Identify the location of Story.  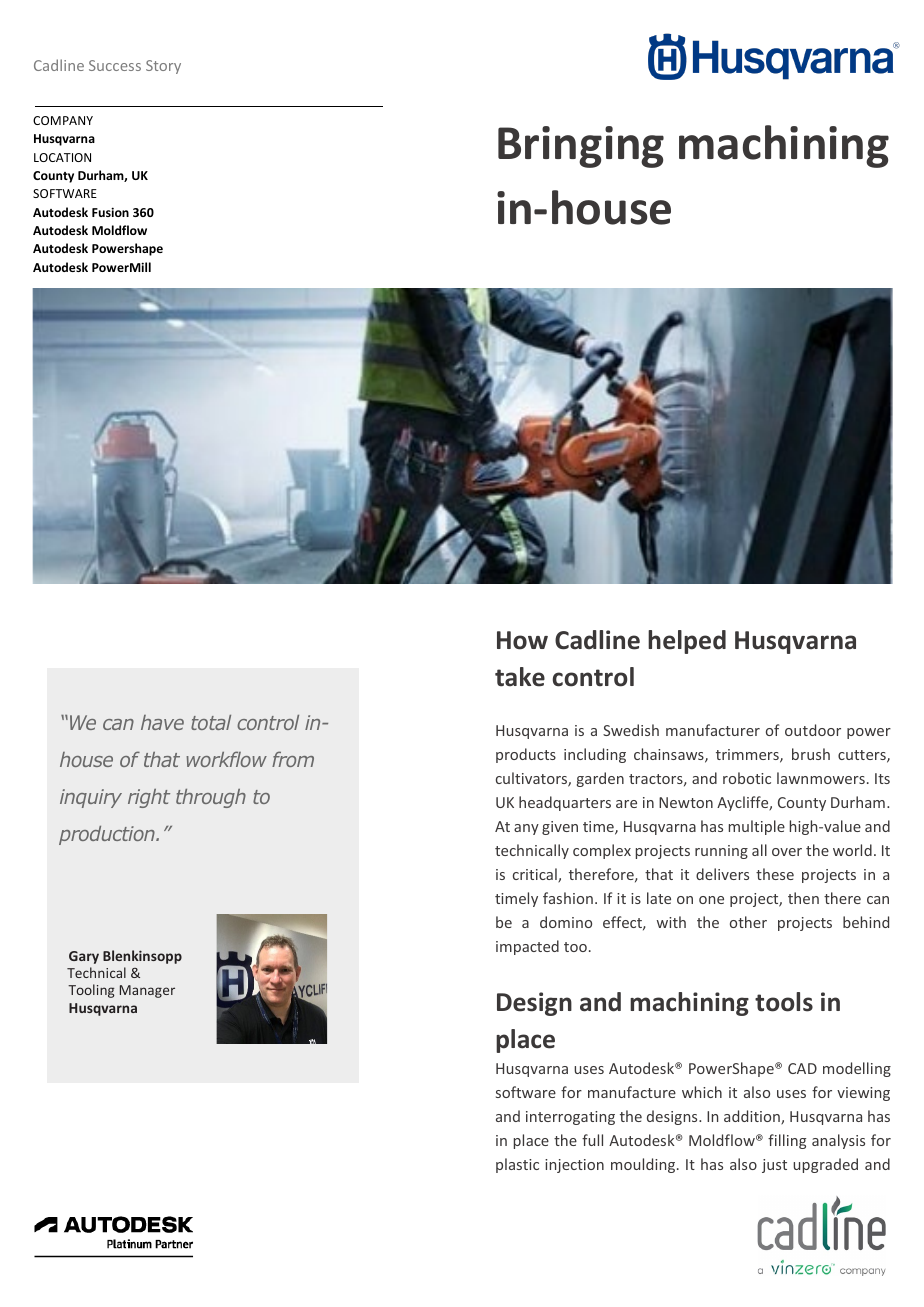
(163, 67).
